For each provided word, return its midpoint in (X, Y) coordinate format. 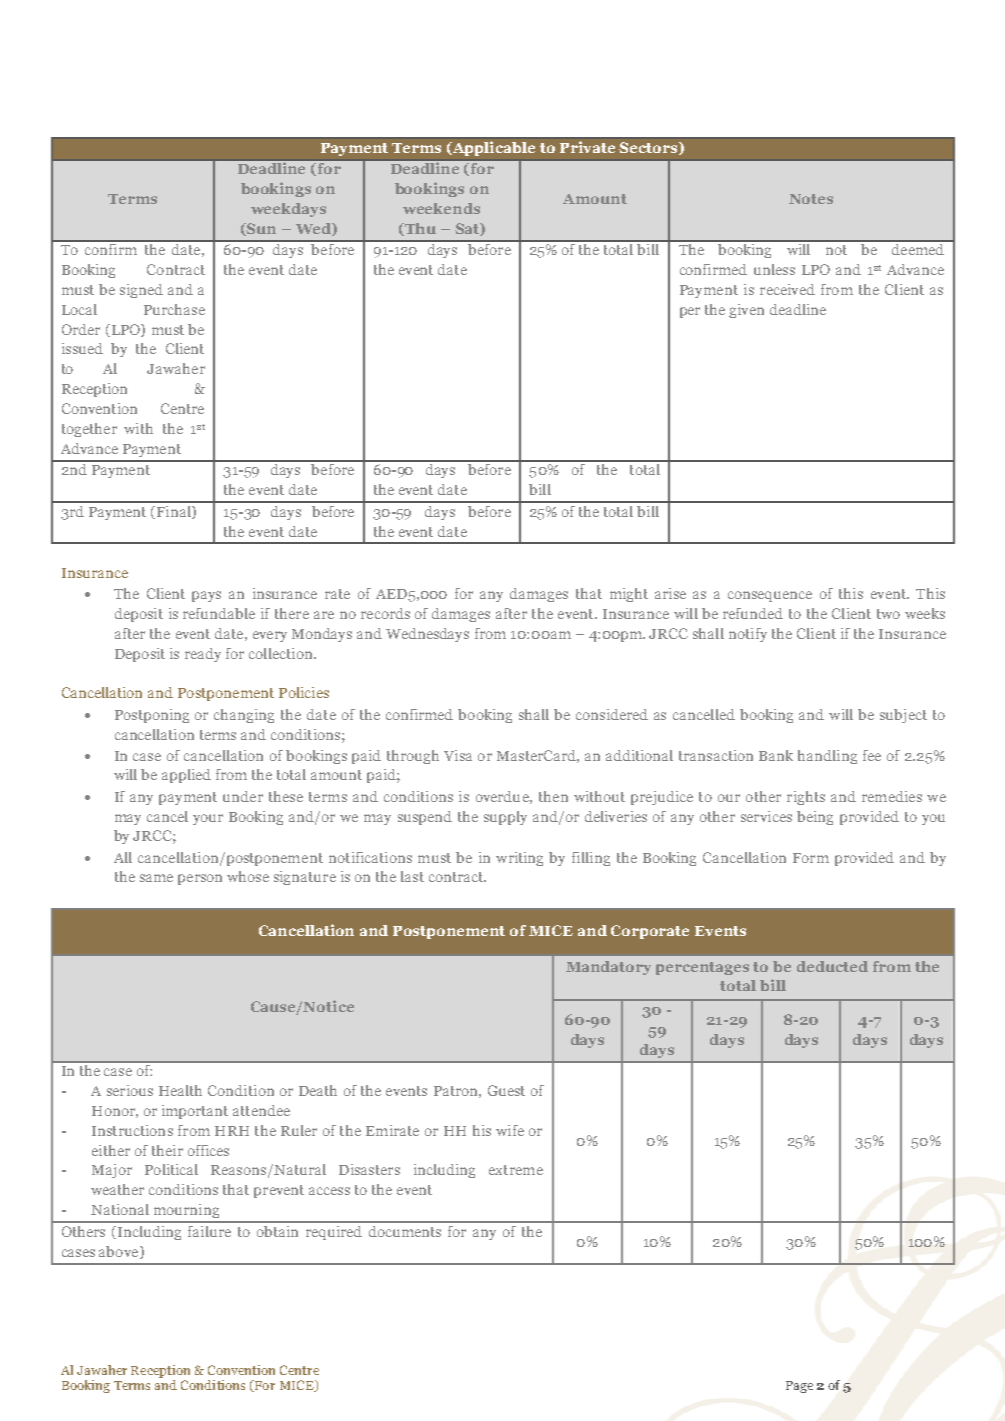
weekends (441, 208)
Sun (260, 229)
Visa (458, 755)
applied (186, 776)
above (120, 1252)
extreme (516, 1170)
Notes (811, 199)
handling (827, 757)
